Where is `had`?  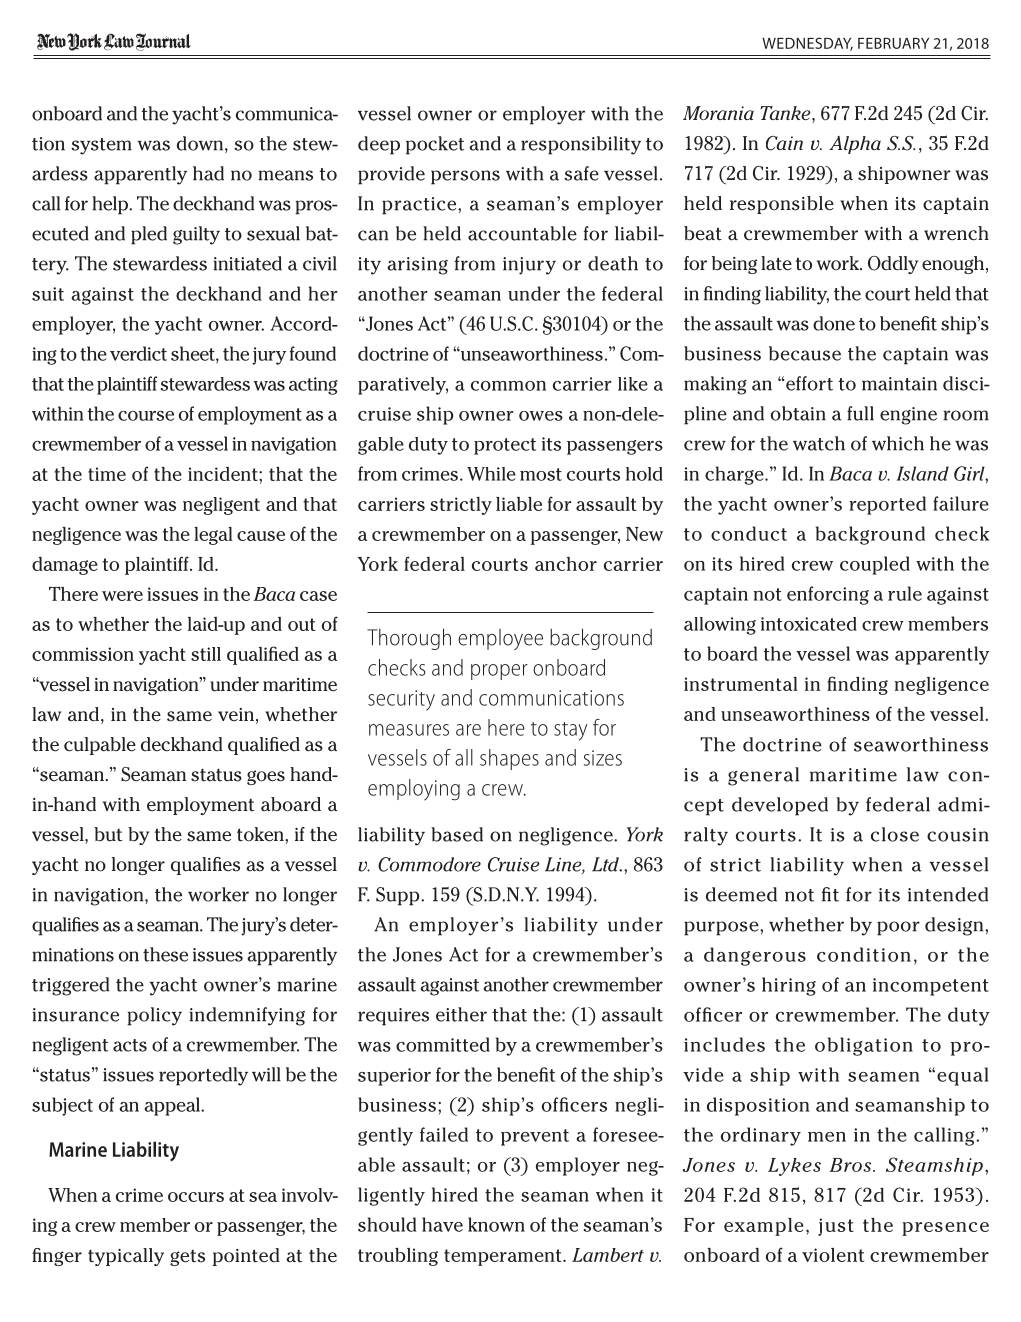
had is located at coordinates (208, 173).
